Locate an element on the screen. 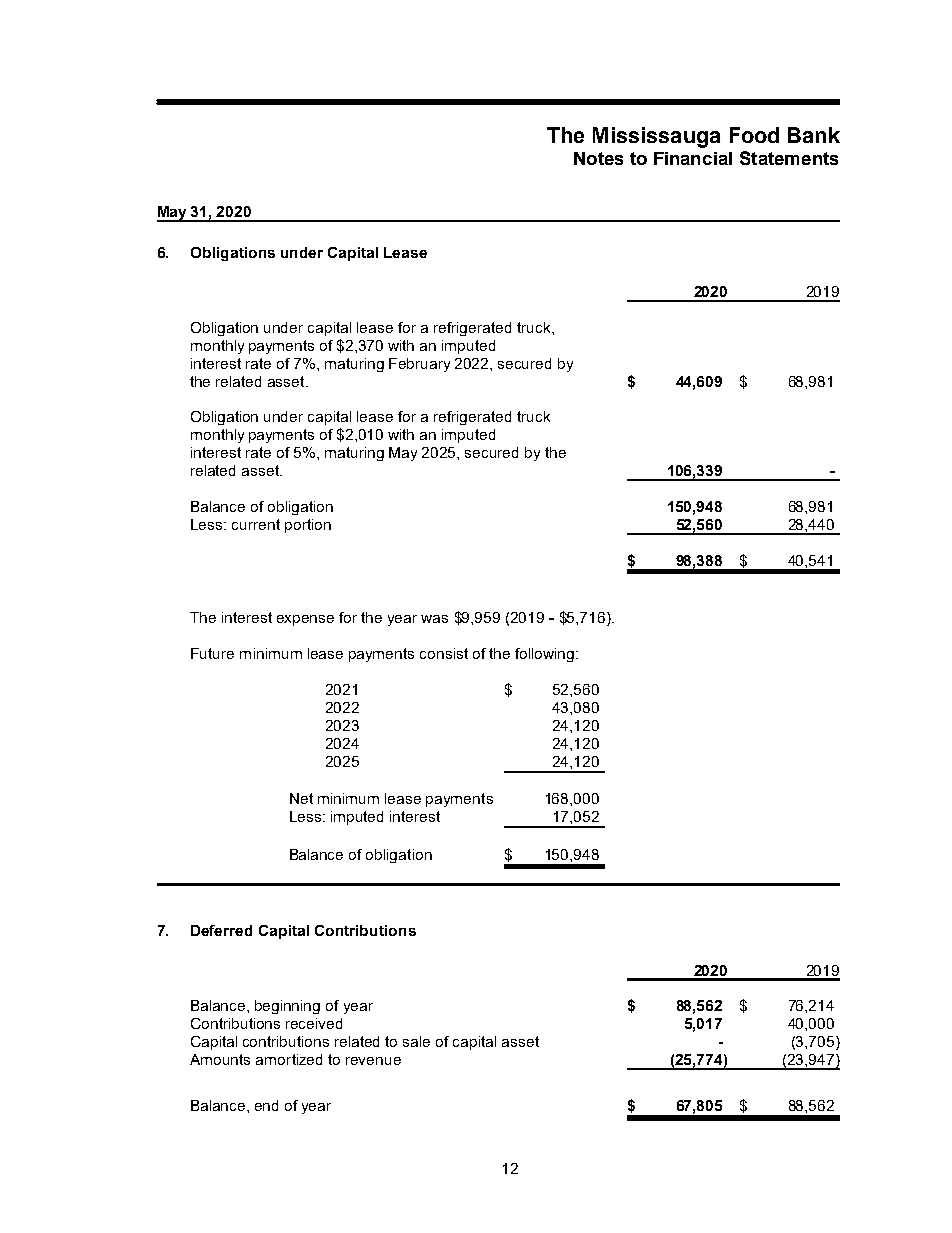 This screenshot has width=952, height=1233. following is located at coordinates (546, 655).
